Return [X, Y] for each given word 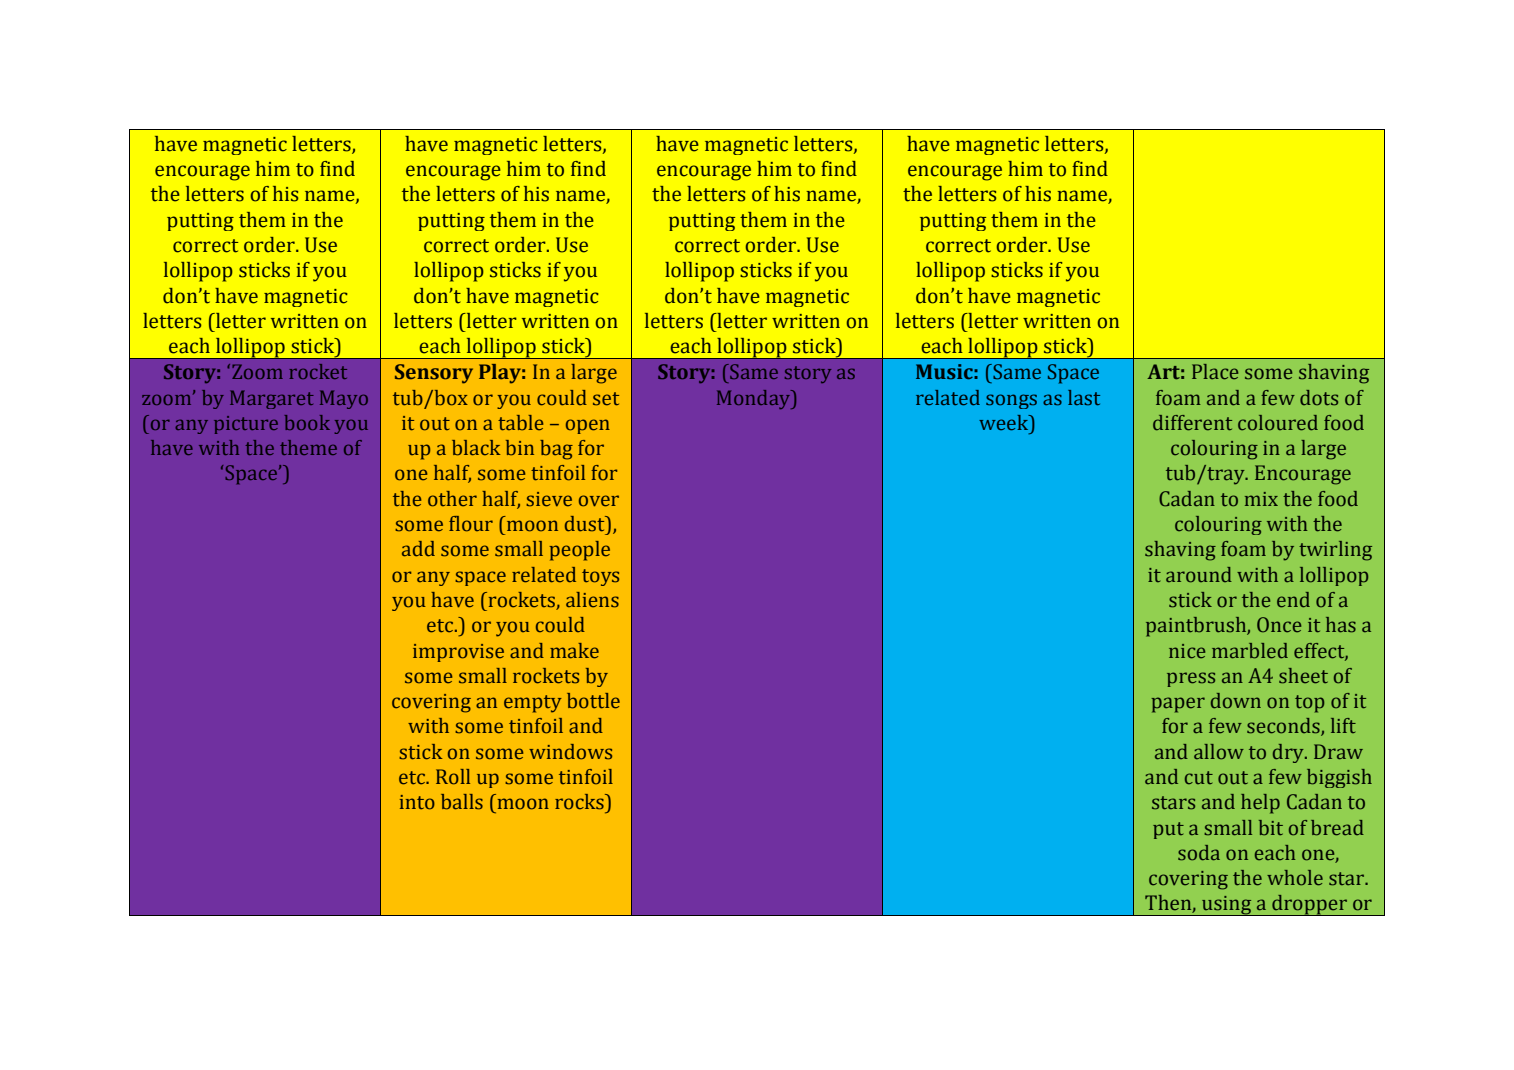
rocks [580, 802]
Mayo [344, 399]
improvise [458, 653]
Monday [755, 399]
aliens [592, 600]
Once [1279, 625]
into [417, 802]
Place [1215, 372]
